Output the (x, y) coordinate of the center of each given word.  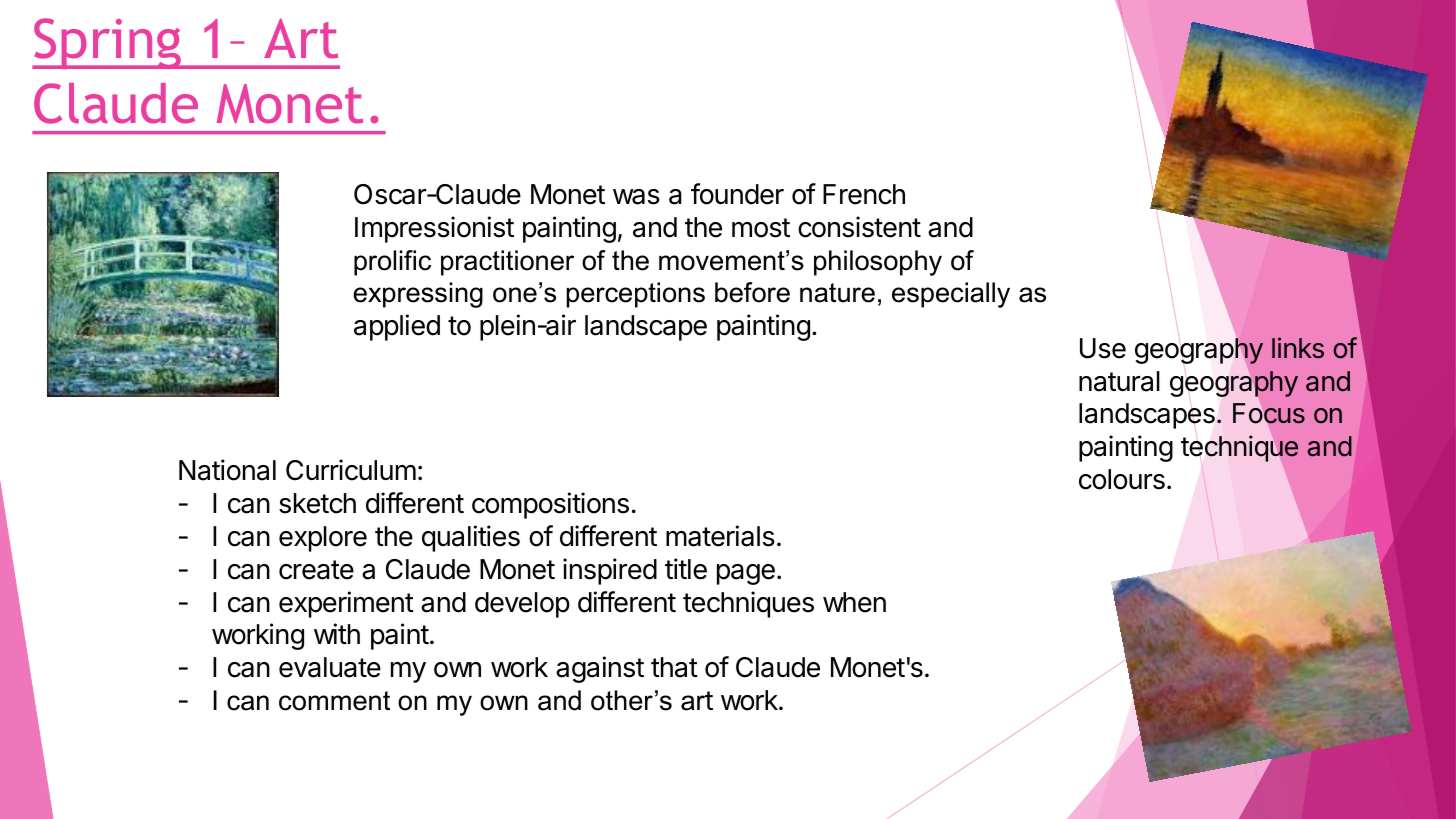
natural (1119, 381)
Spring (108, 43)
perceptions (635, 295)
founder (737, 194)
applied (397, 327)
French (864, 194)
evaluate (330, 667)
